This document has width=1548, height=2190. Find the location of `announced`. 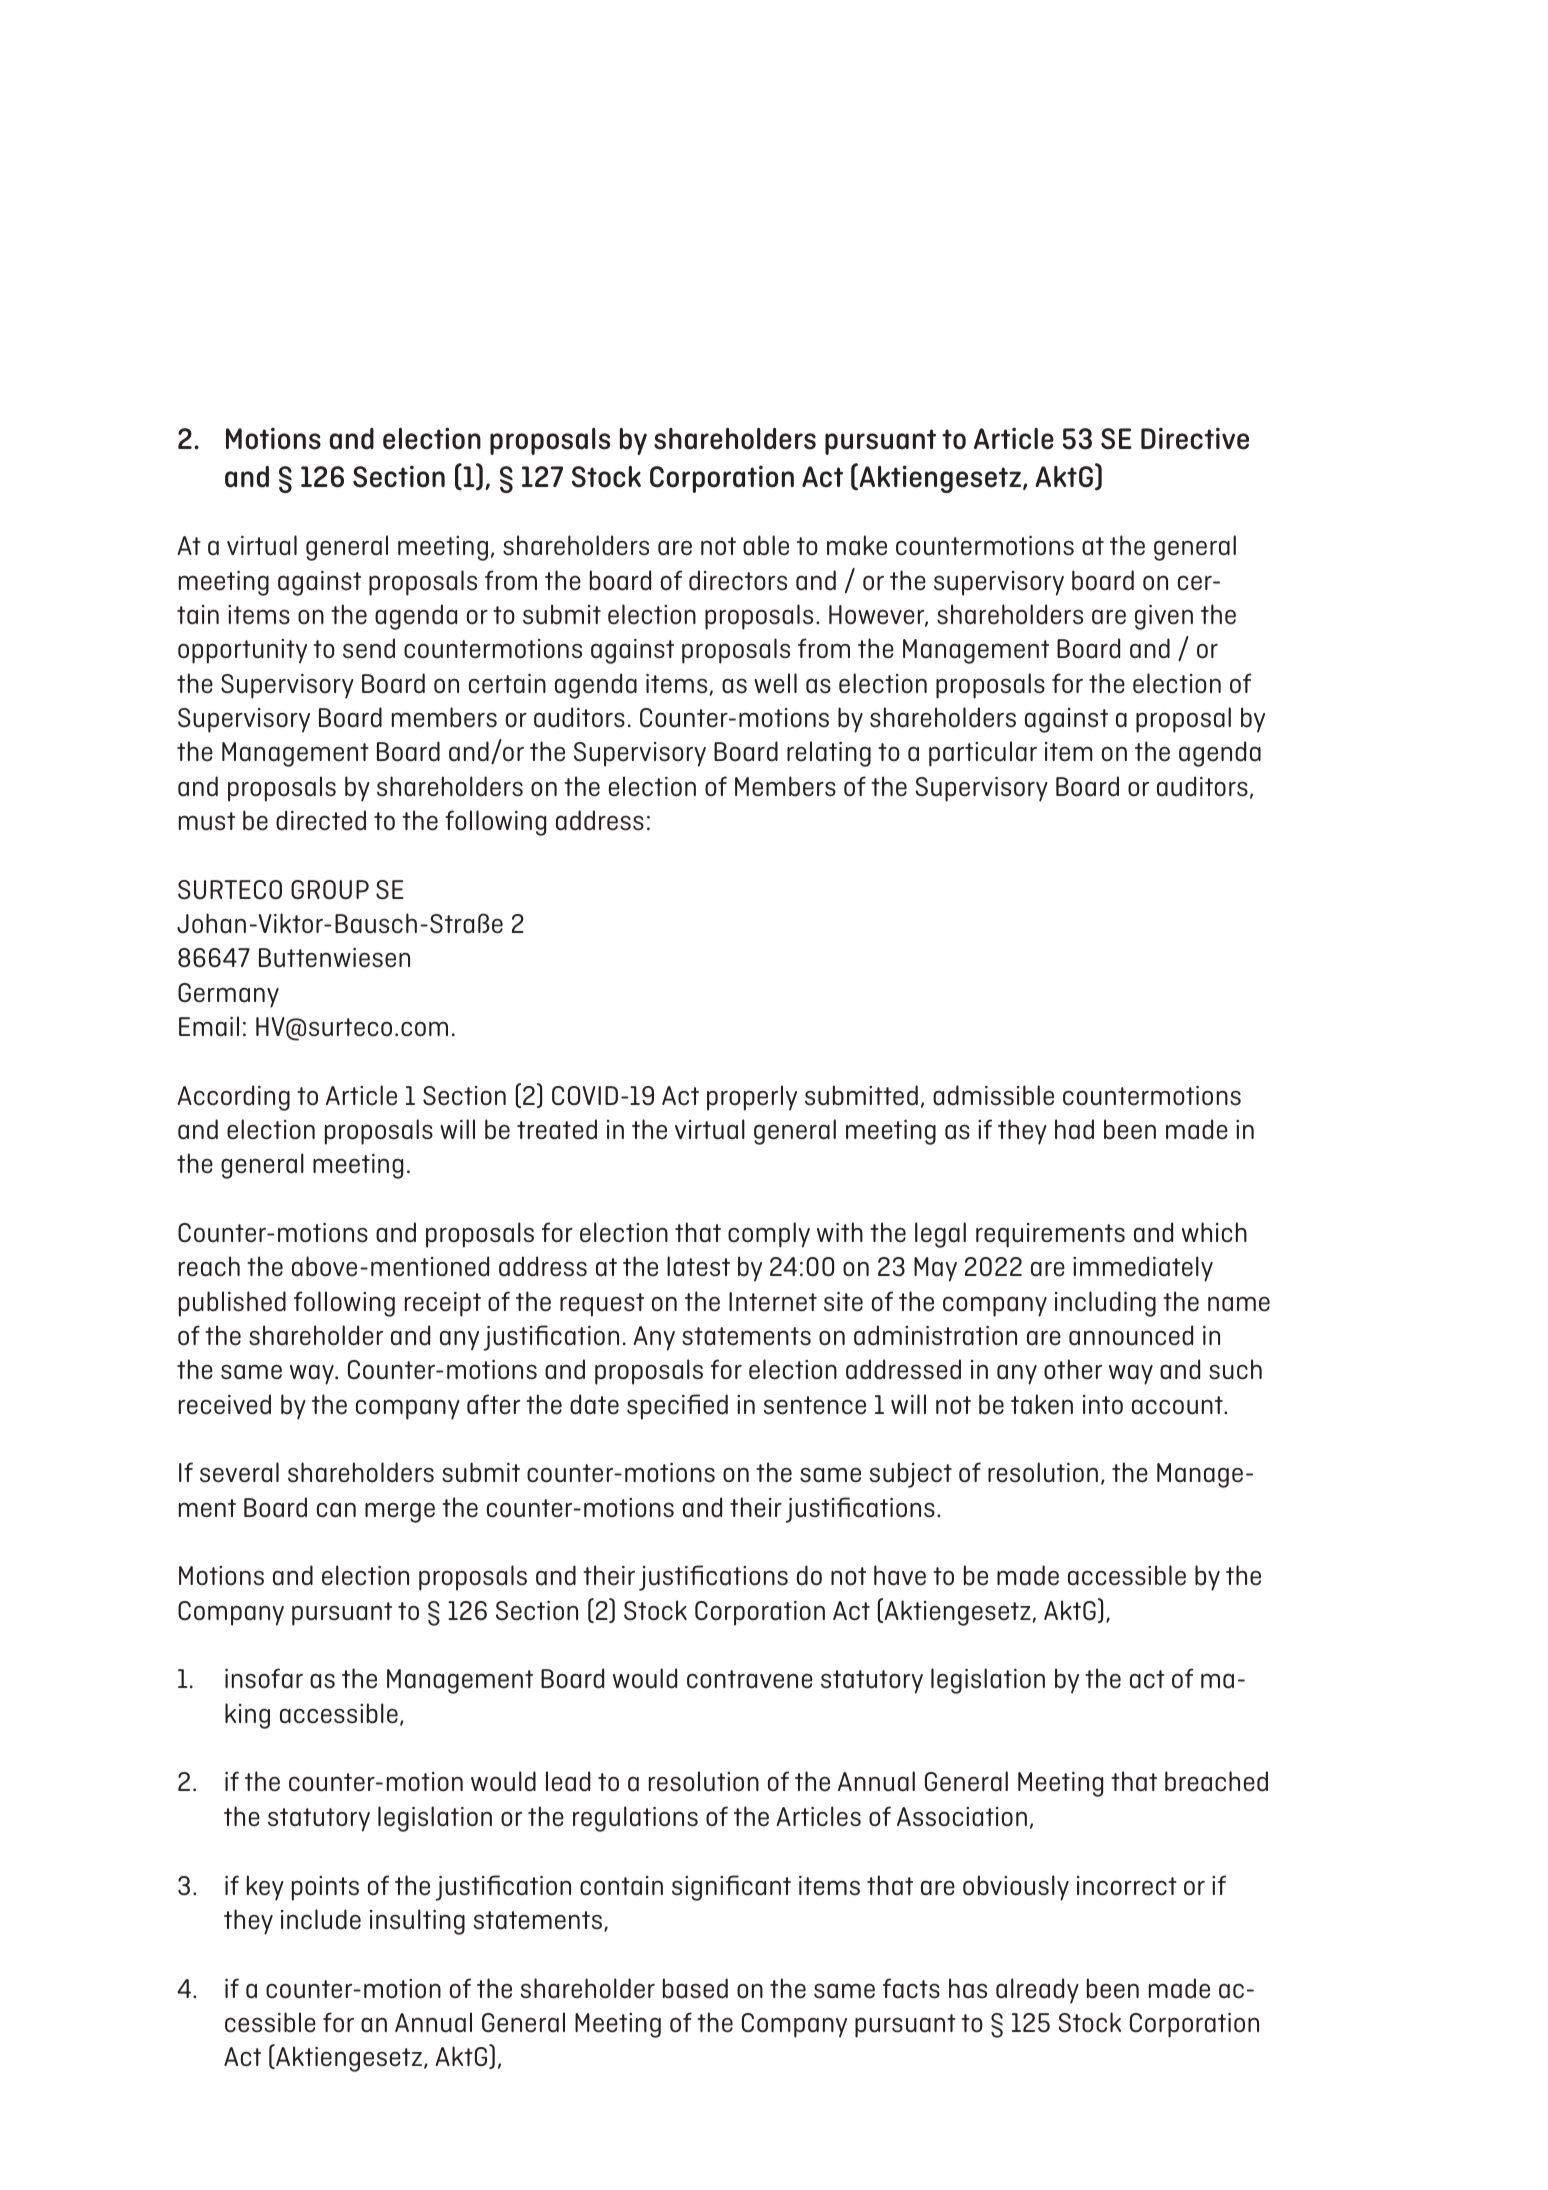

announced is located at coordinates (1131, 1335).
